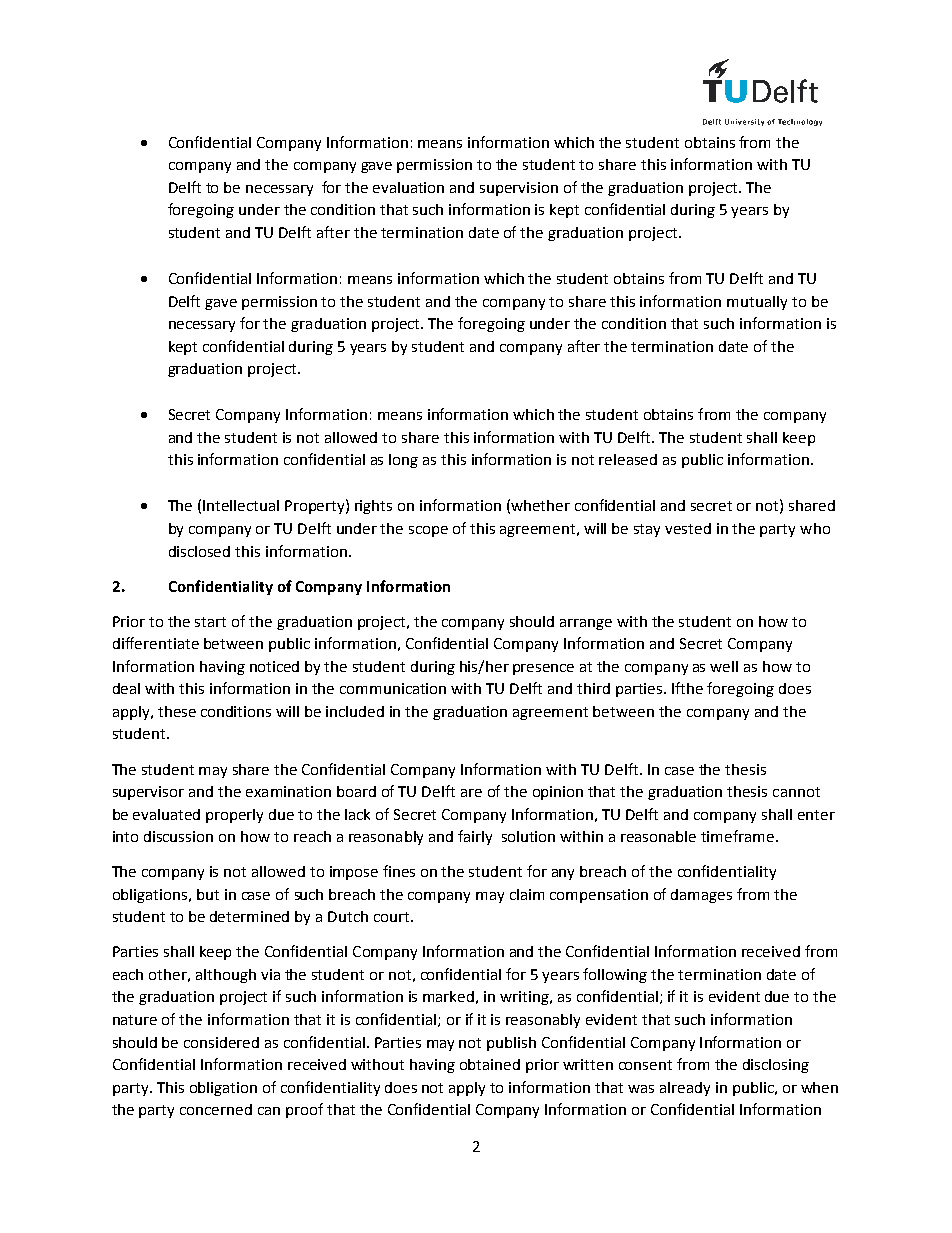 The height and width of the screenshot is (1233, 952). Describe the element at coordinates (688, 528) in the screenshot. I see `vested` at that location.
